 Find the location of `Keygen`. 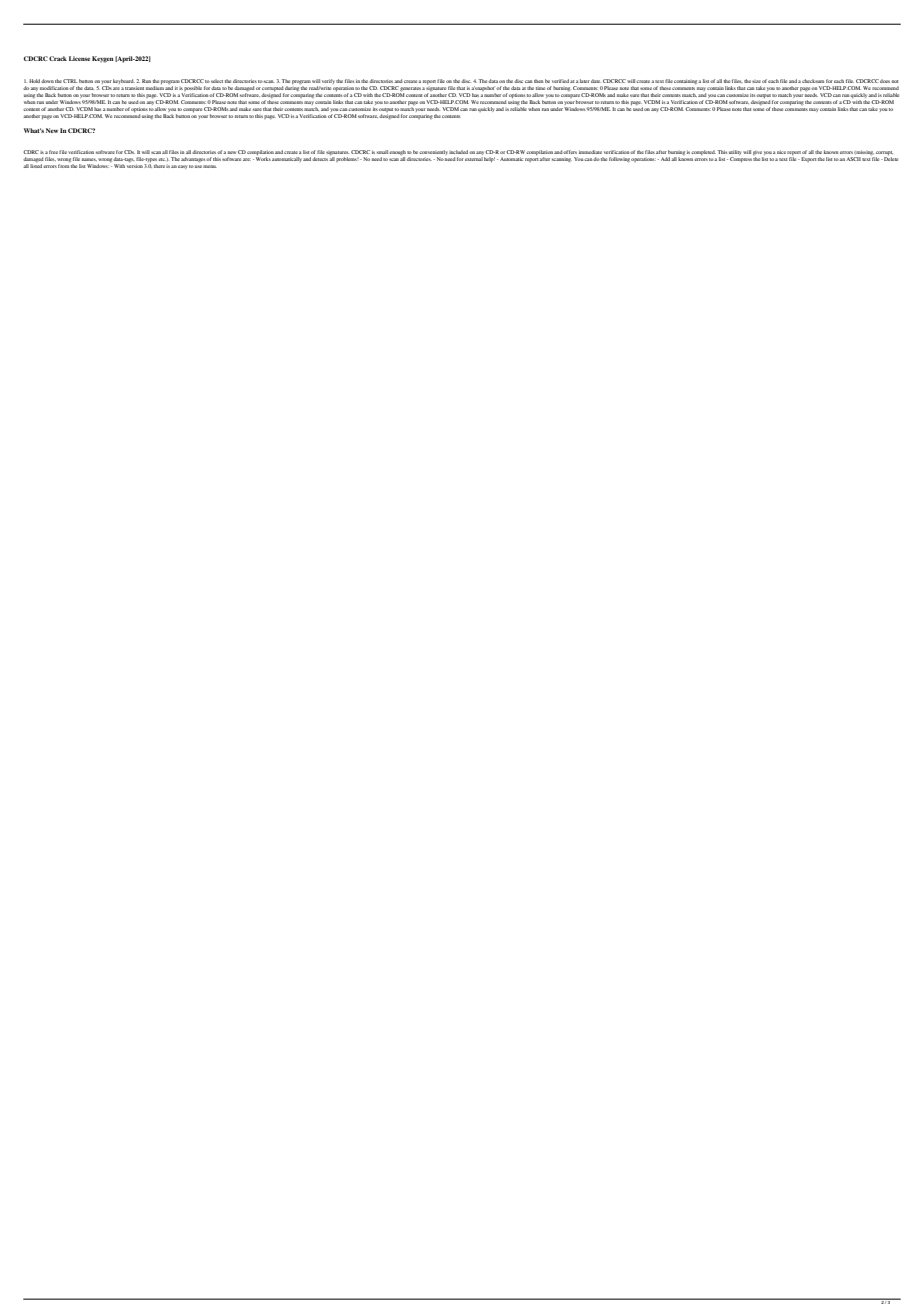

Keygen is located at coordinates (102, 59).
